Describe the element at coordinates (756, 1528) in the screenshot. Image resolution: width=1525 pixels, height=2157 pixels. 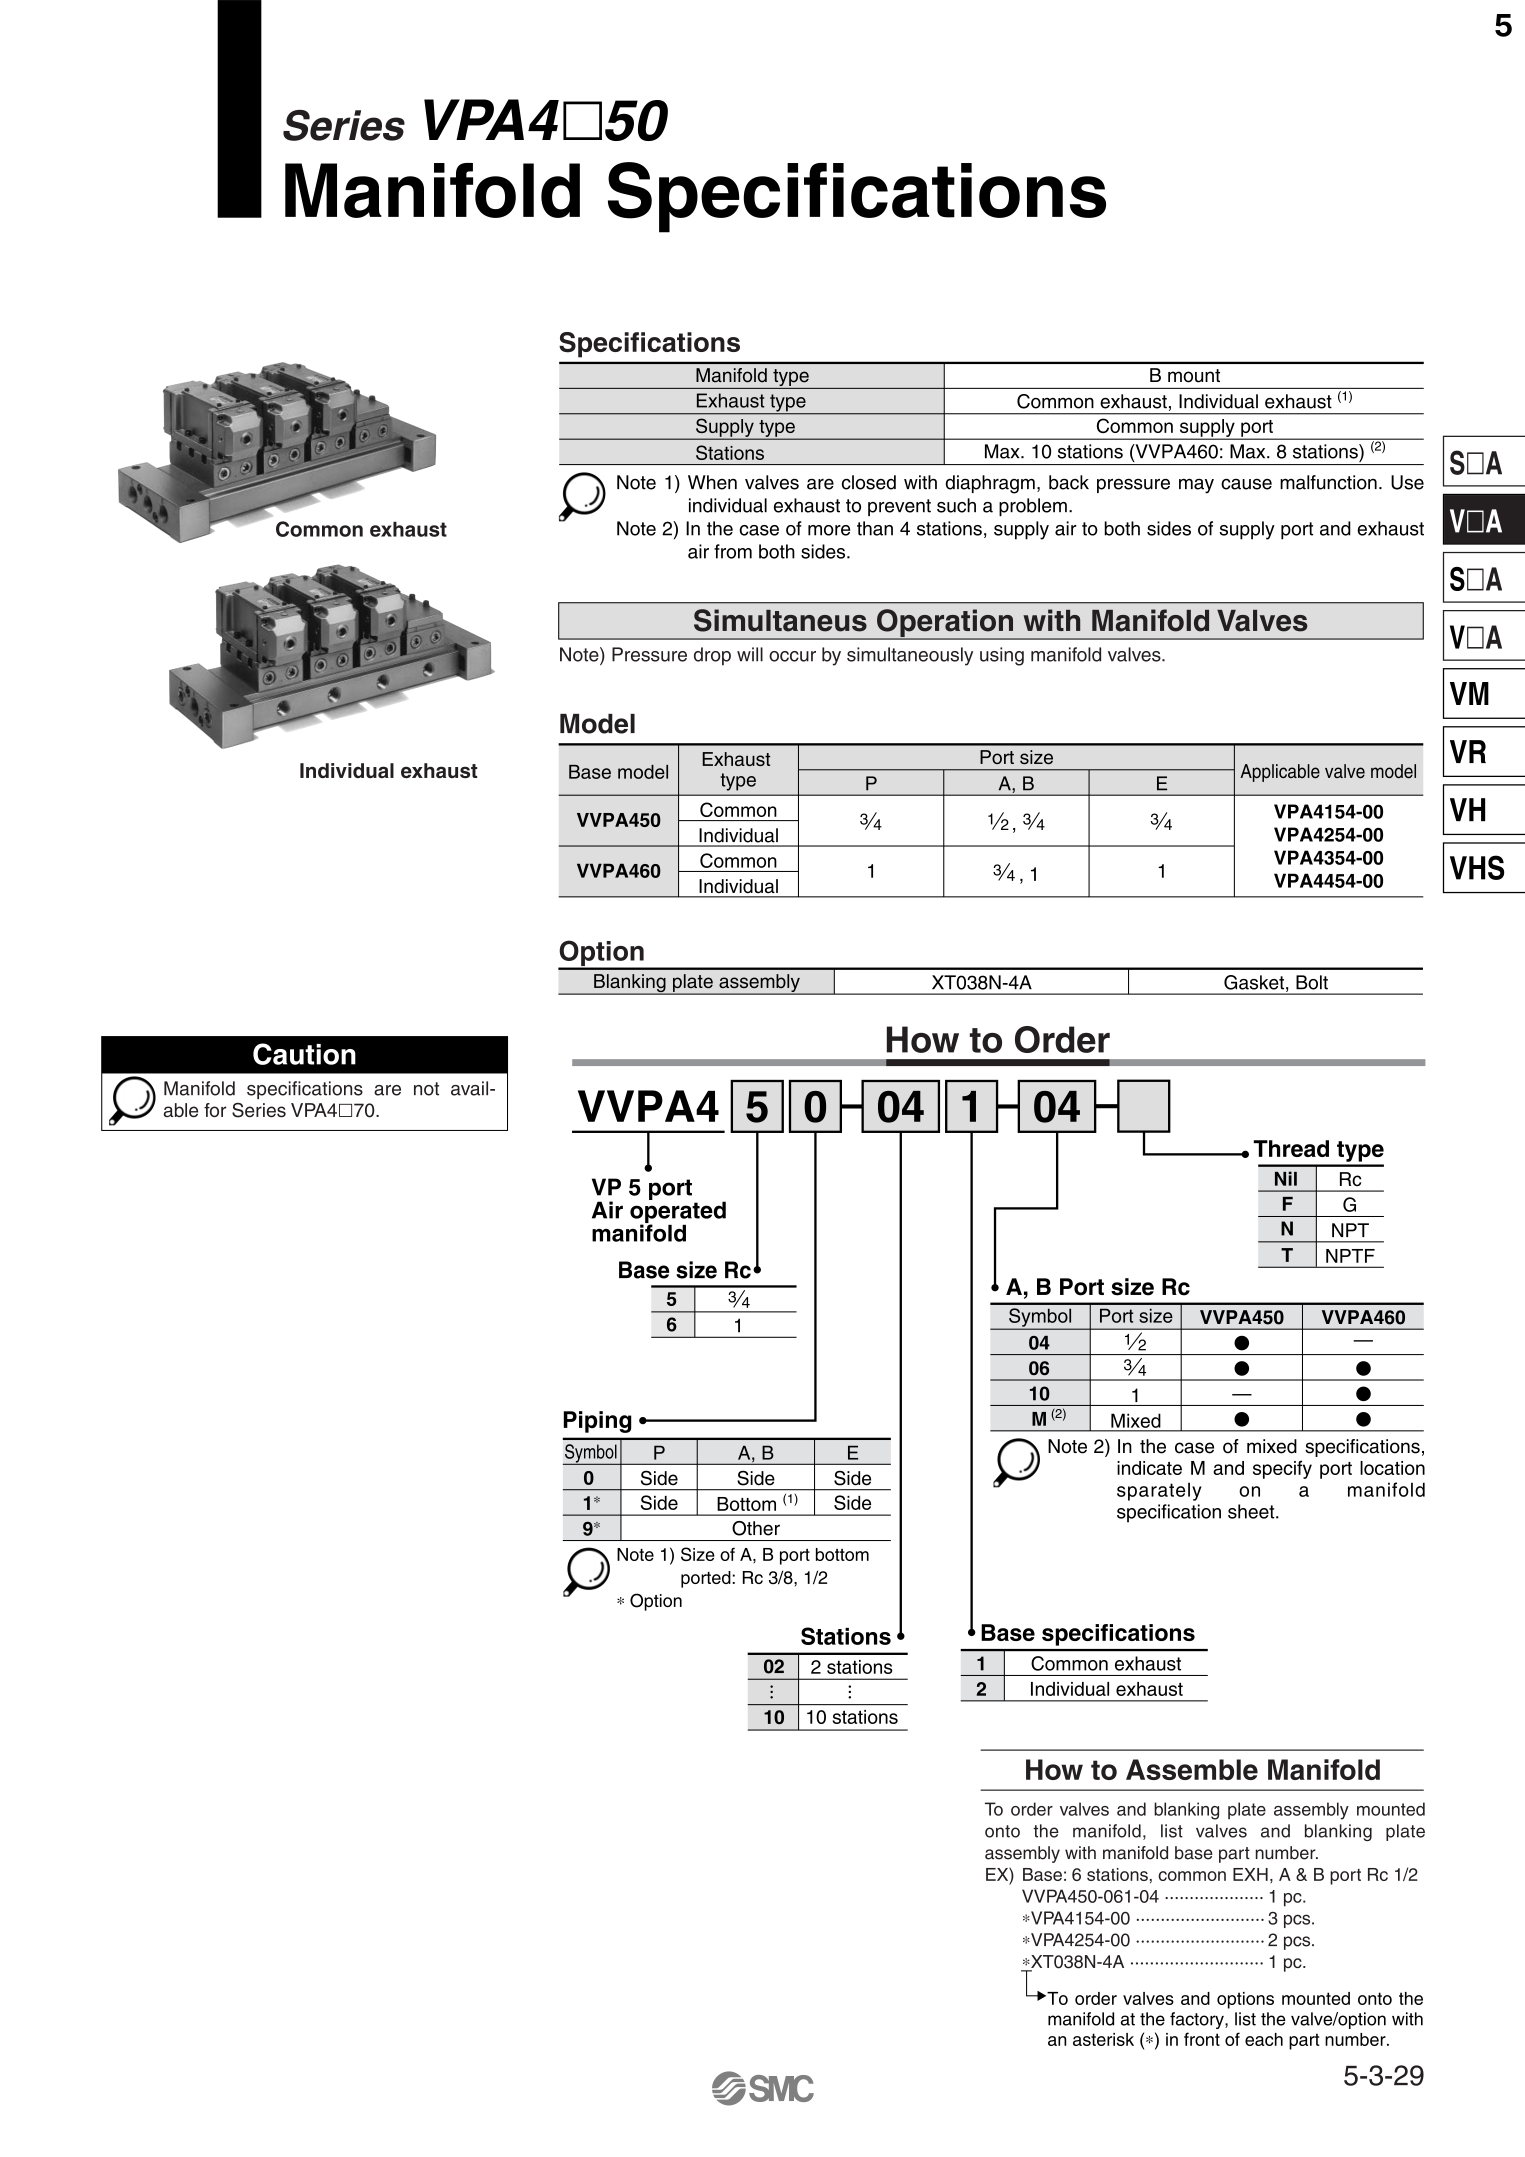
I see `Other` at that location.
